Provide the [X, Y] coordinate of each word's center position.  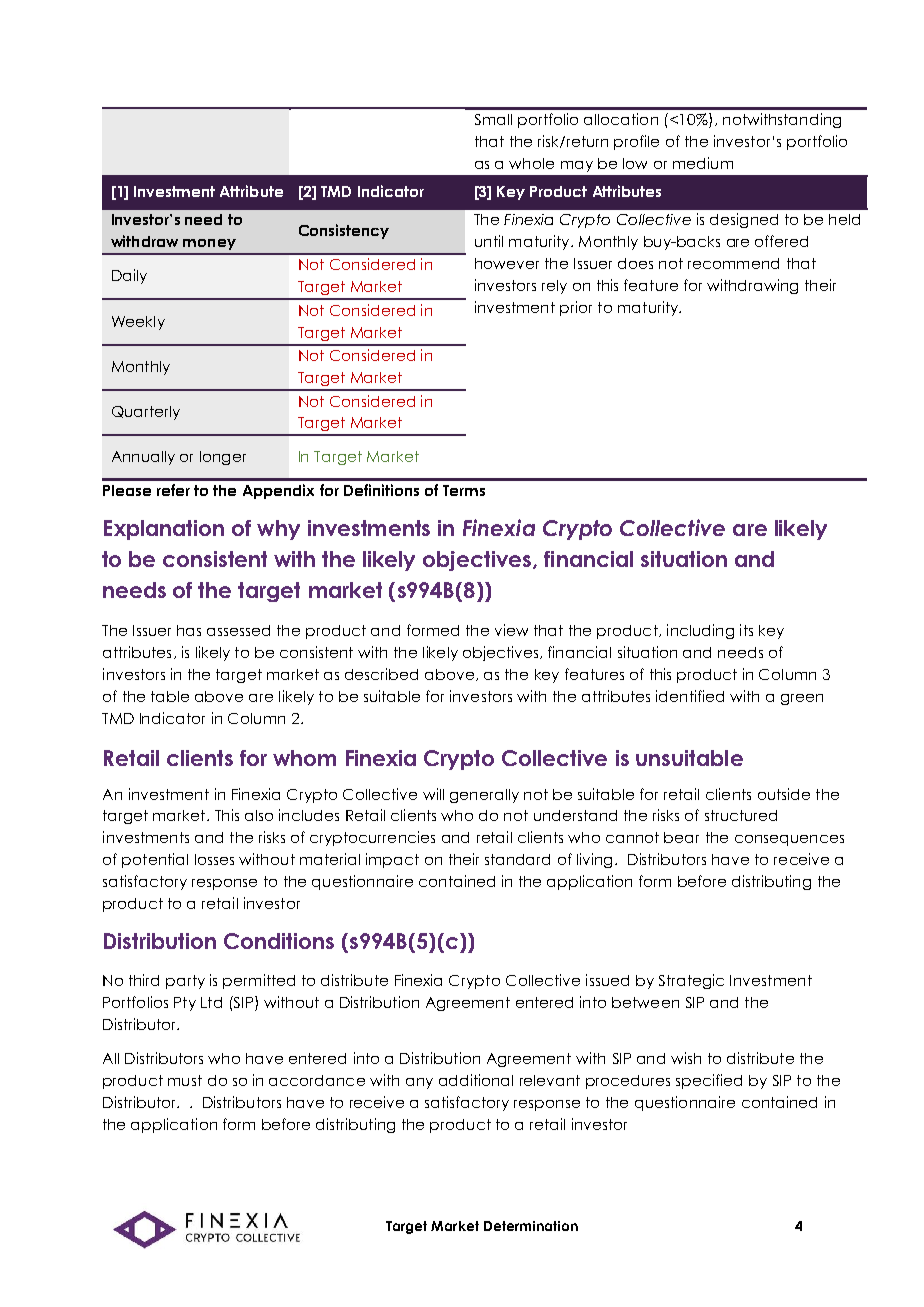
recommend [733, 263]
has [189, 630]
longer [223, 458]
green [802, 699]
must [185, 1080]
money [209, 244]
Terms [464, 490]
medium [703, 163]
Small [493, 119]
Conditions [279, 941]
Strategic [691, 981]
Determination [531, 1226]
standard [517, 859]
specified [709, 1081]
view [511, 630]
